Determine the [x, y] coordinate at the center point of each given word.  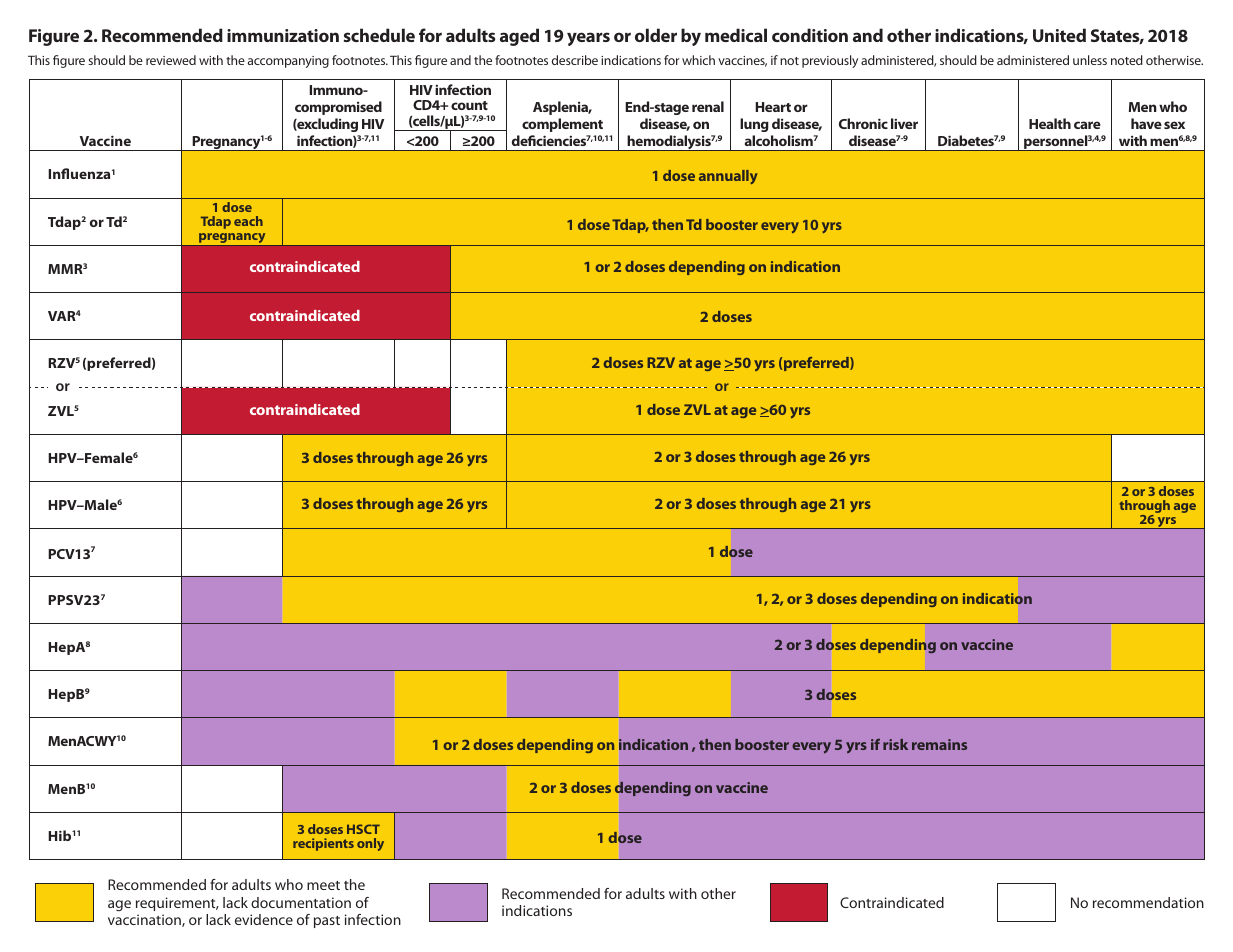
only [370, 844]
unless [1090, 60]
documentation [301, 902]
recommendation [1148, 902]
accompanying [288, 62]
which [698, 60]
